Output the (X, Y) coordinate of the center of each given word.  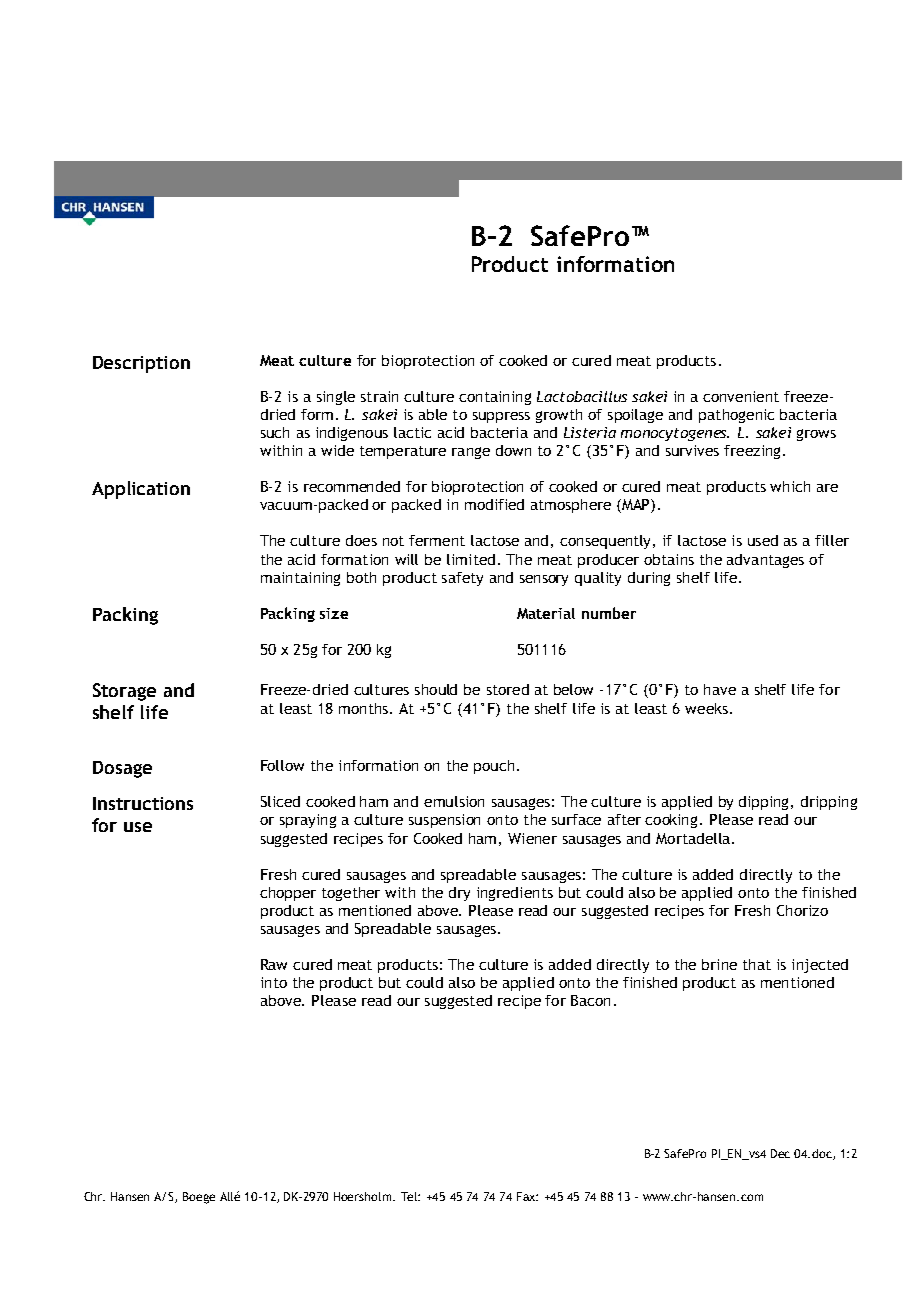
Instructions (143, 803)
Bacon (590, 1000)
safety (462, 579)
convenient (741, 396)
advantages (765, 561)
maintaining (300, 579)
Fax (527, 1196)
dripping (829, 803)
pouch (494, 767)
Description (141, 364)
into (274, 982)
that (757, 964)
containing (495, 398)
